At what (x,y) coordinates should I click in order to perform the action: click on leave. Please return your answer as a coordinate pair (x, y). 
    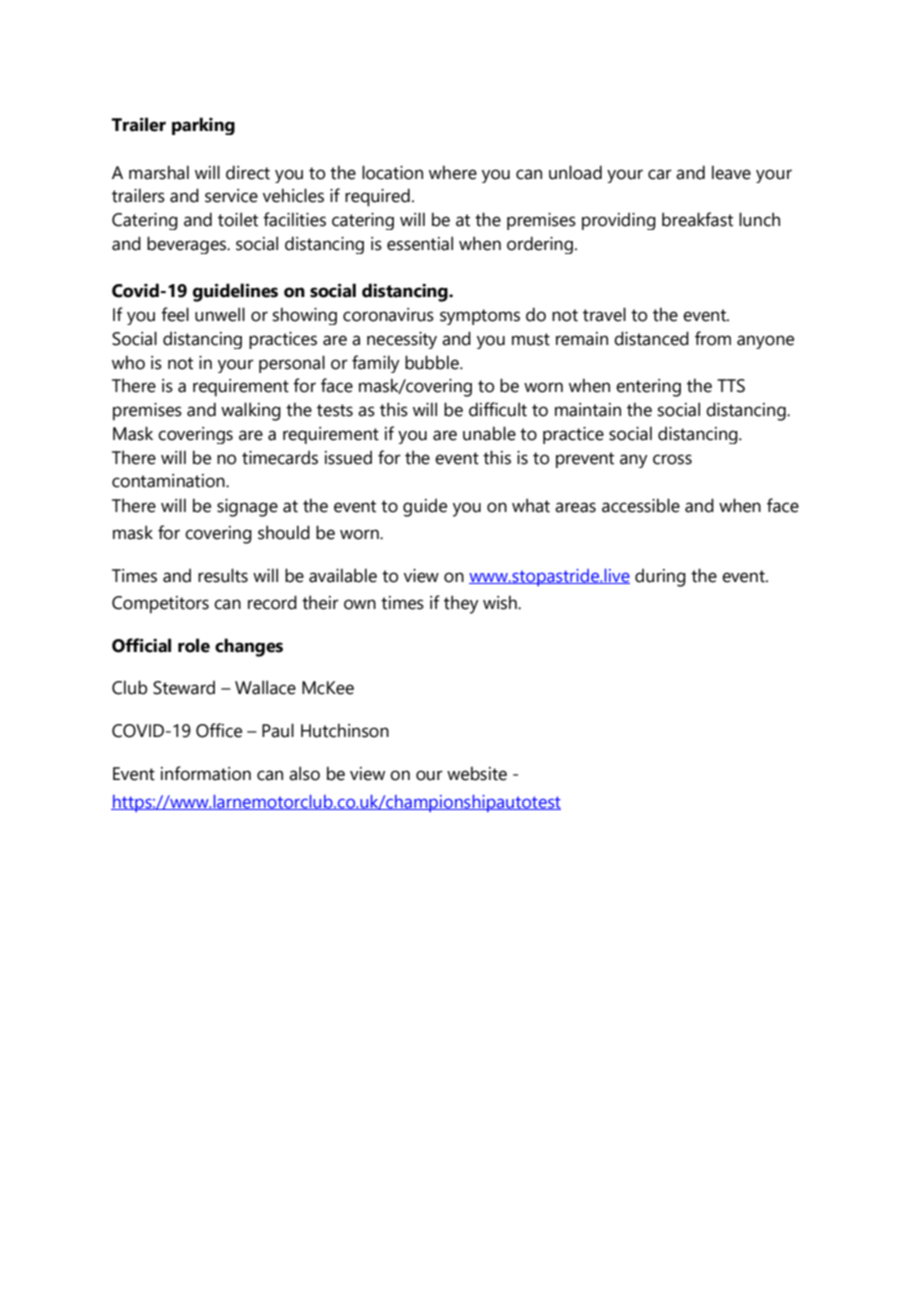
    Looking at the image, I should click on (731, 172).
